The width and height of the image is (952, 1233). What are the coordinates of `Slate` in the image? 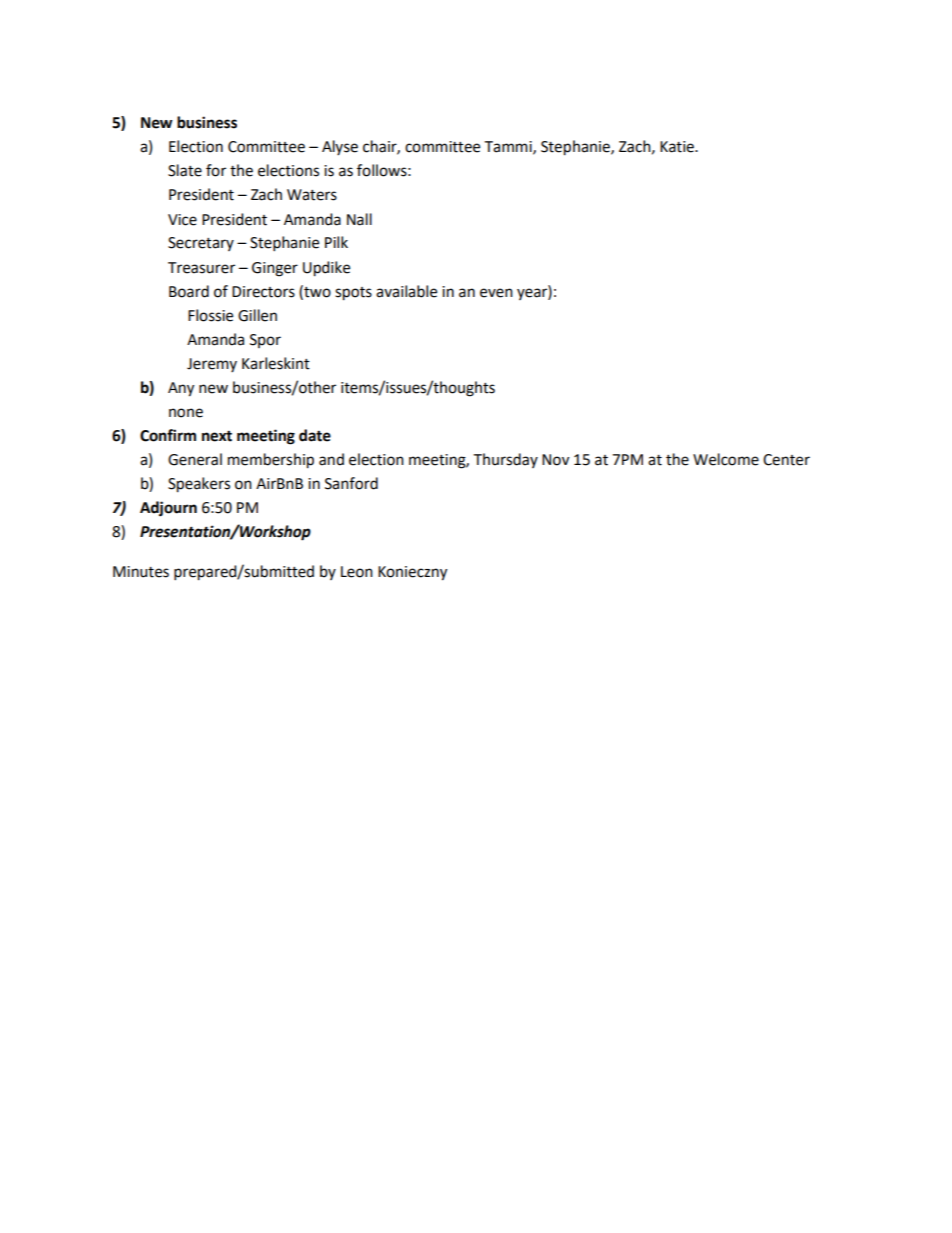 It's located at (185, 170).
